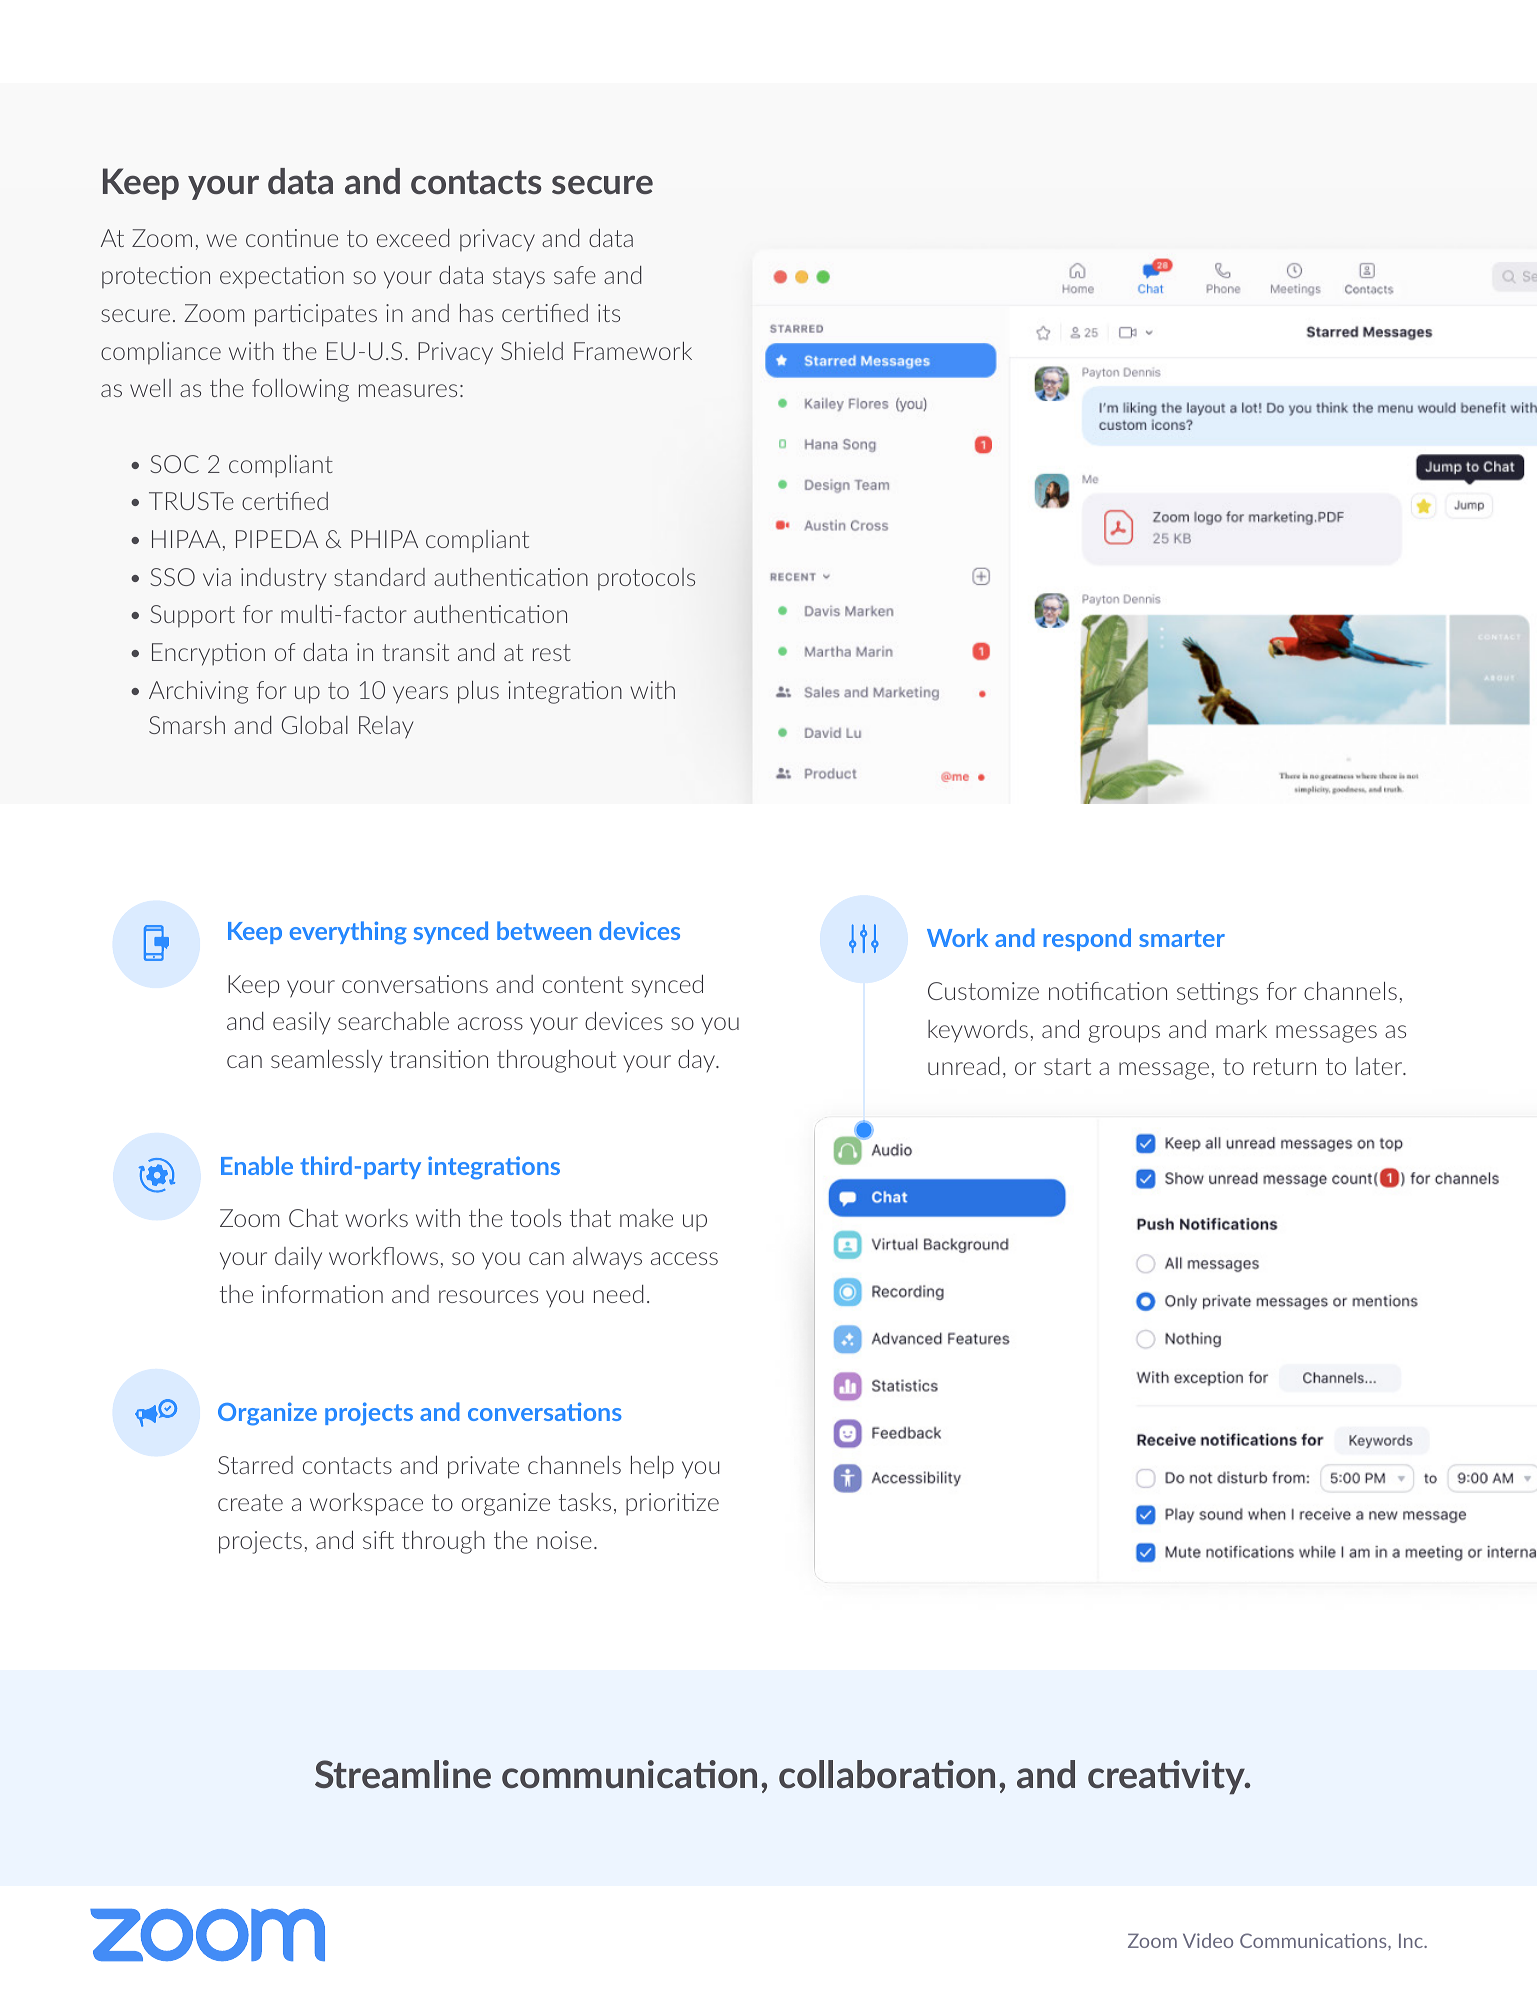 The width and height of the screenshot is (1537, 1989). I want to click on Streamline, so click(403, 1774).
